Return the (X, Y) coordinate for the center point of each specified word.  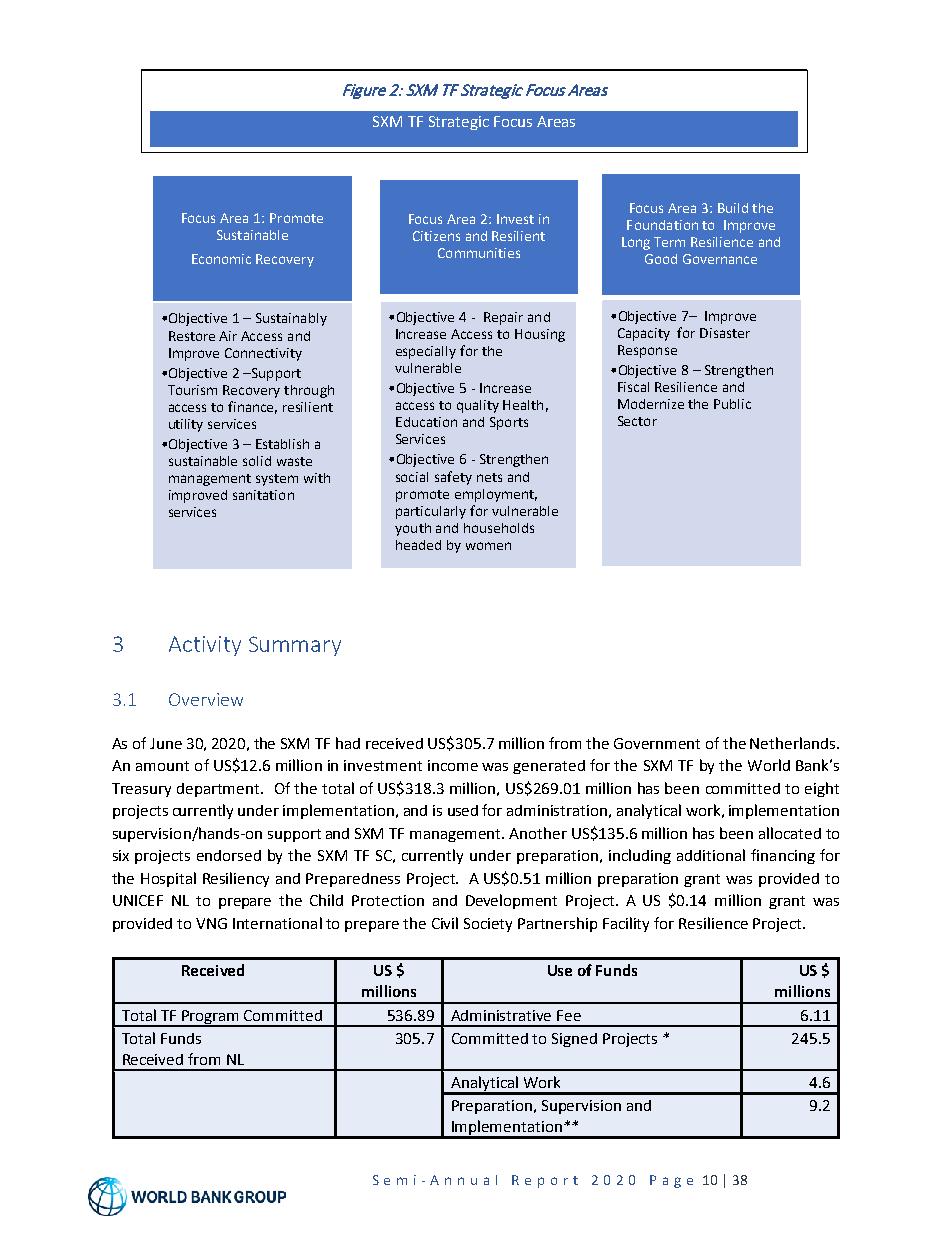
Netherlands (794, 743)
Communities (479, 253)
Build (733, 208)
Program (211, 1018)
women (488, 546)
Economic (221, 259)
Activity (205, 646)
